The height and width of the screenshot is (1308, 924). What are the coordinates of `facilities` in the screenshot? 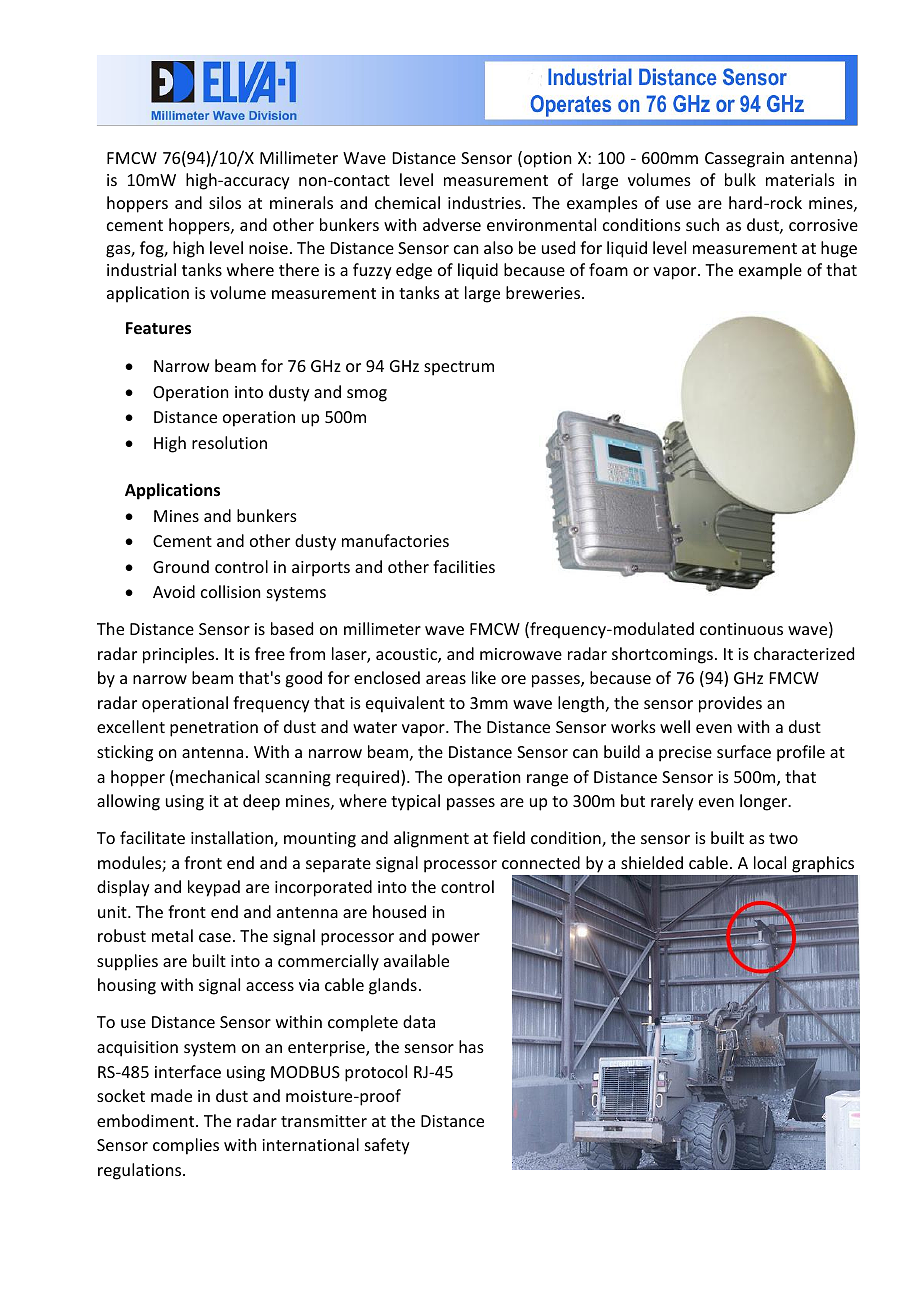 It's located at (464, 566).
